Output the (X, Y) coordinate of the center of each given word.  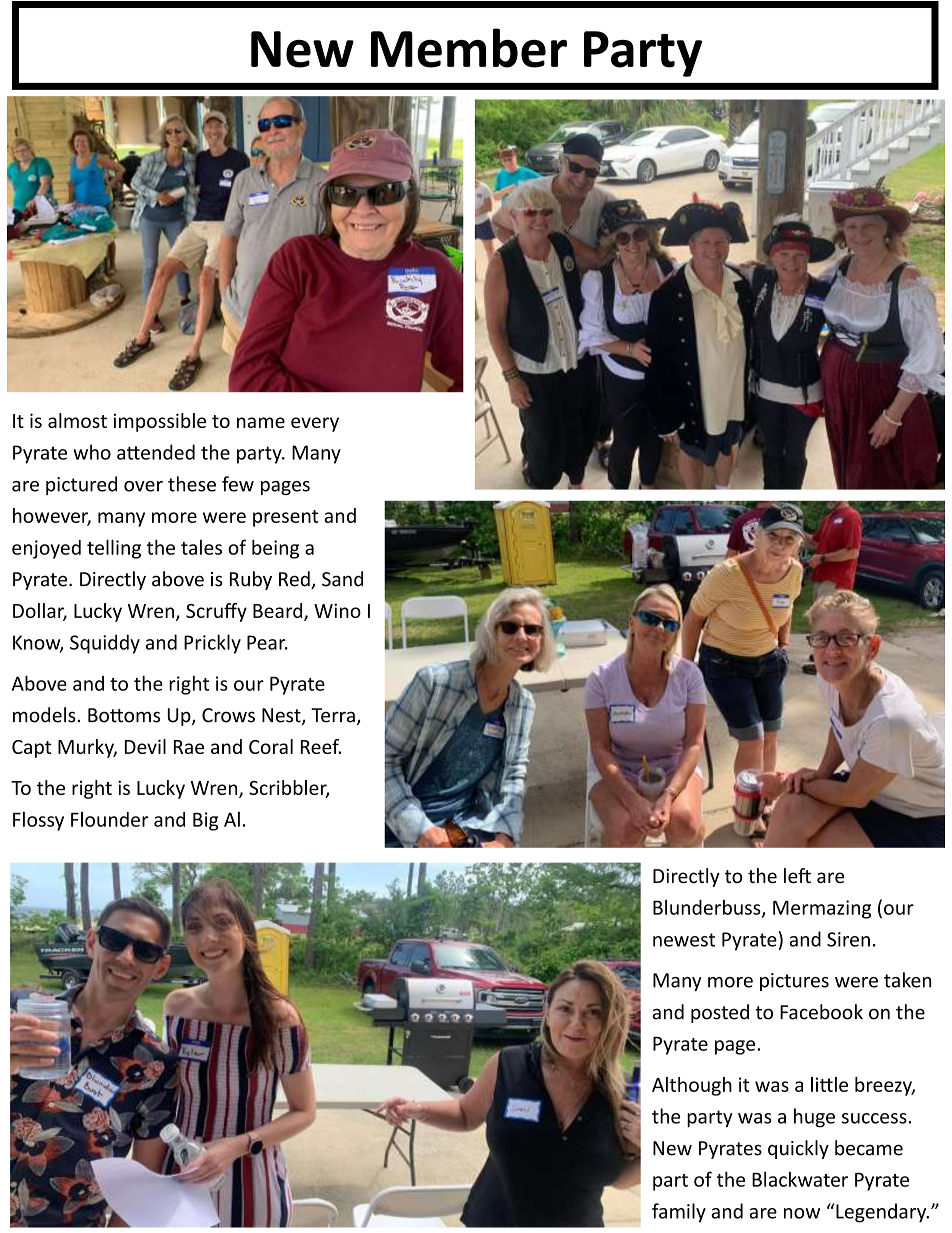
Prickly (212, 644)
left (797, 875)
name (261, 422)
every (315, 424)
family (679, 1213)
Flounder (110, 819)
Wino (337, 610)
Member (469, 48)
